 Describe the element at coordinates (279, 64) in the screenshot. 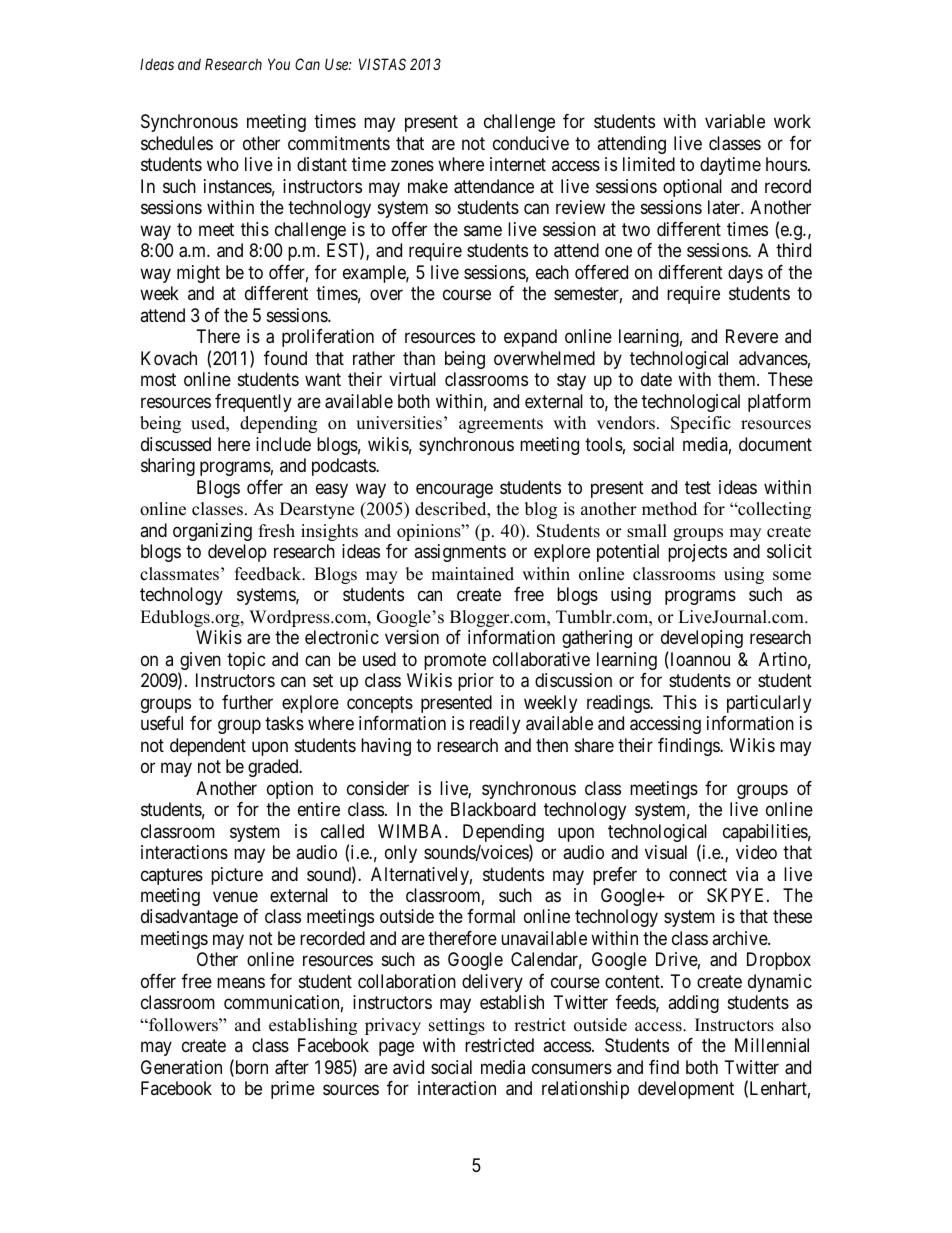

I see `You` at that location.
